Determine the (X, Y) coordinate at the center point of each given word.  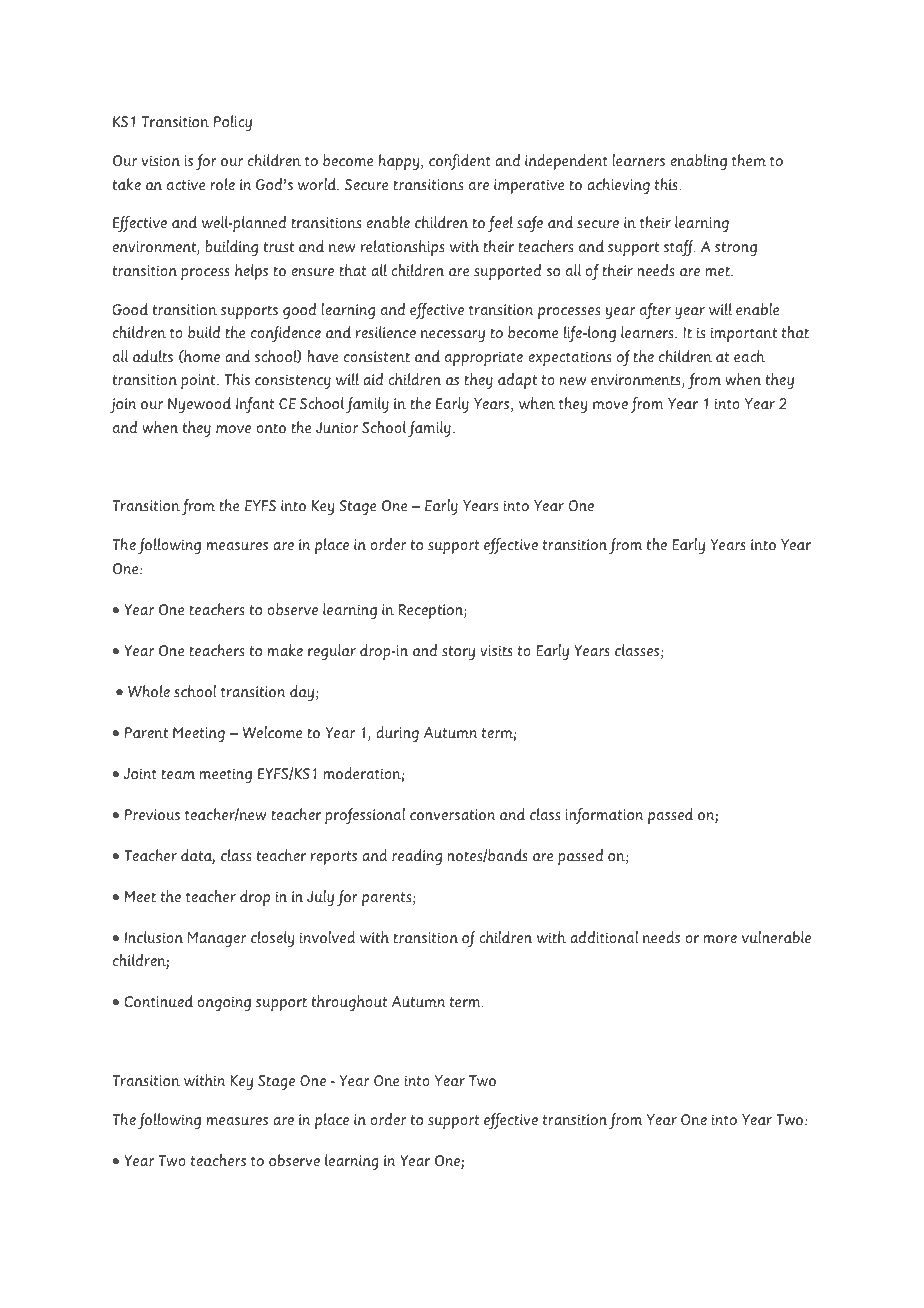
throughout (349, 1003)
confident (460, 162)
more (720, 939)
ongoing (224, 1003)
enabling (698, 162)
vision (161, 160)
